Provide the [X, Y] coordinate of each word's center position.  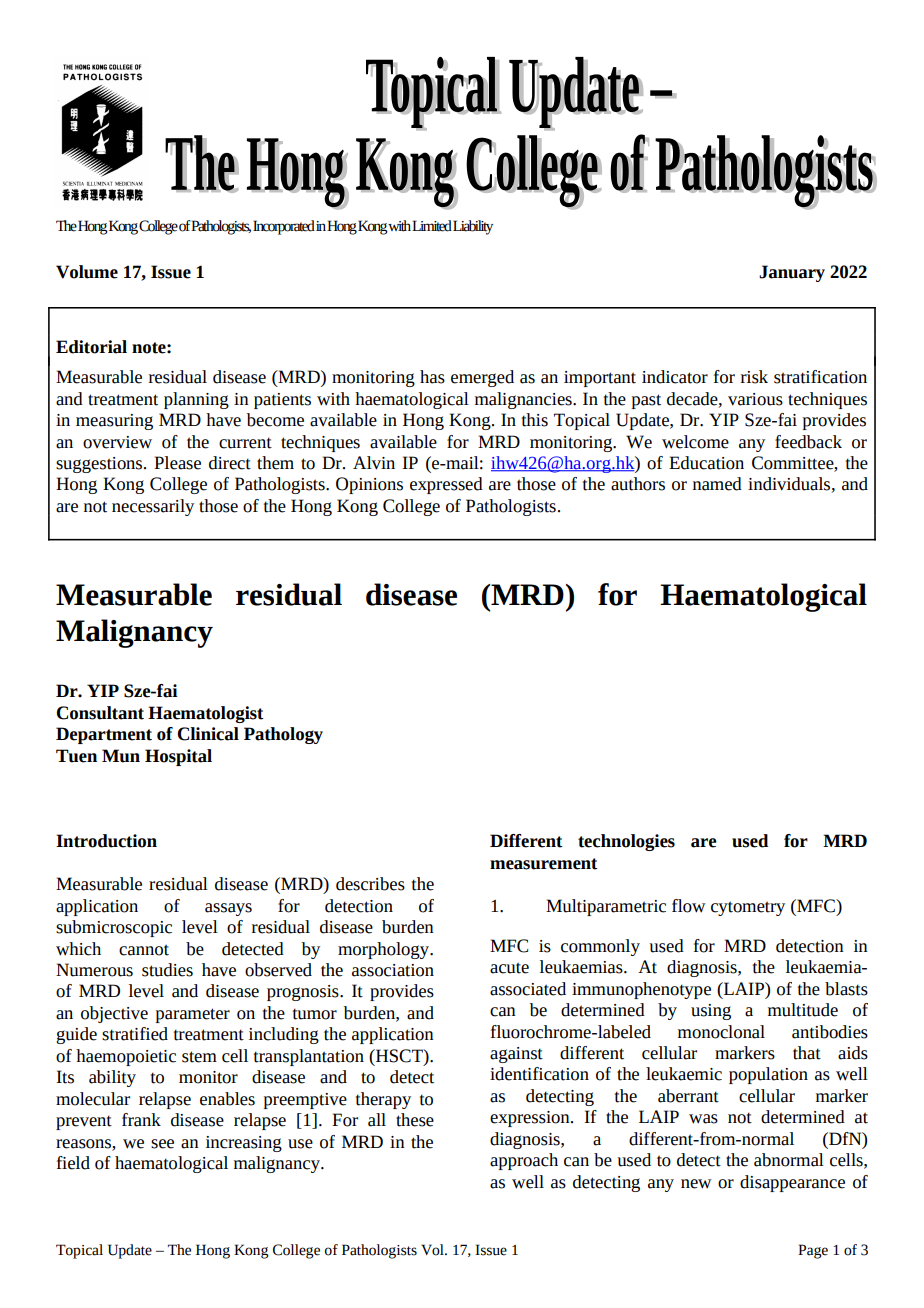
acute [509, 968]
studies [167, 970]
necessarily [153, 507]
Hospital [178, 757]
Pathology [283, 735]
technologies [626, 842]
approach [524, 1161]
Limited [432, 226]
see [162, 1144]
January [792, 273]
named [717, 484]
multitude [803, 1010]
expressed [446, 485]
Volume [87, 272]
